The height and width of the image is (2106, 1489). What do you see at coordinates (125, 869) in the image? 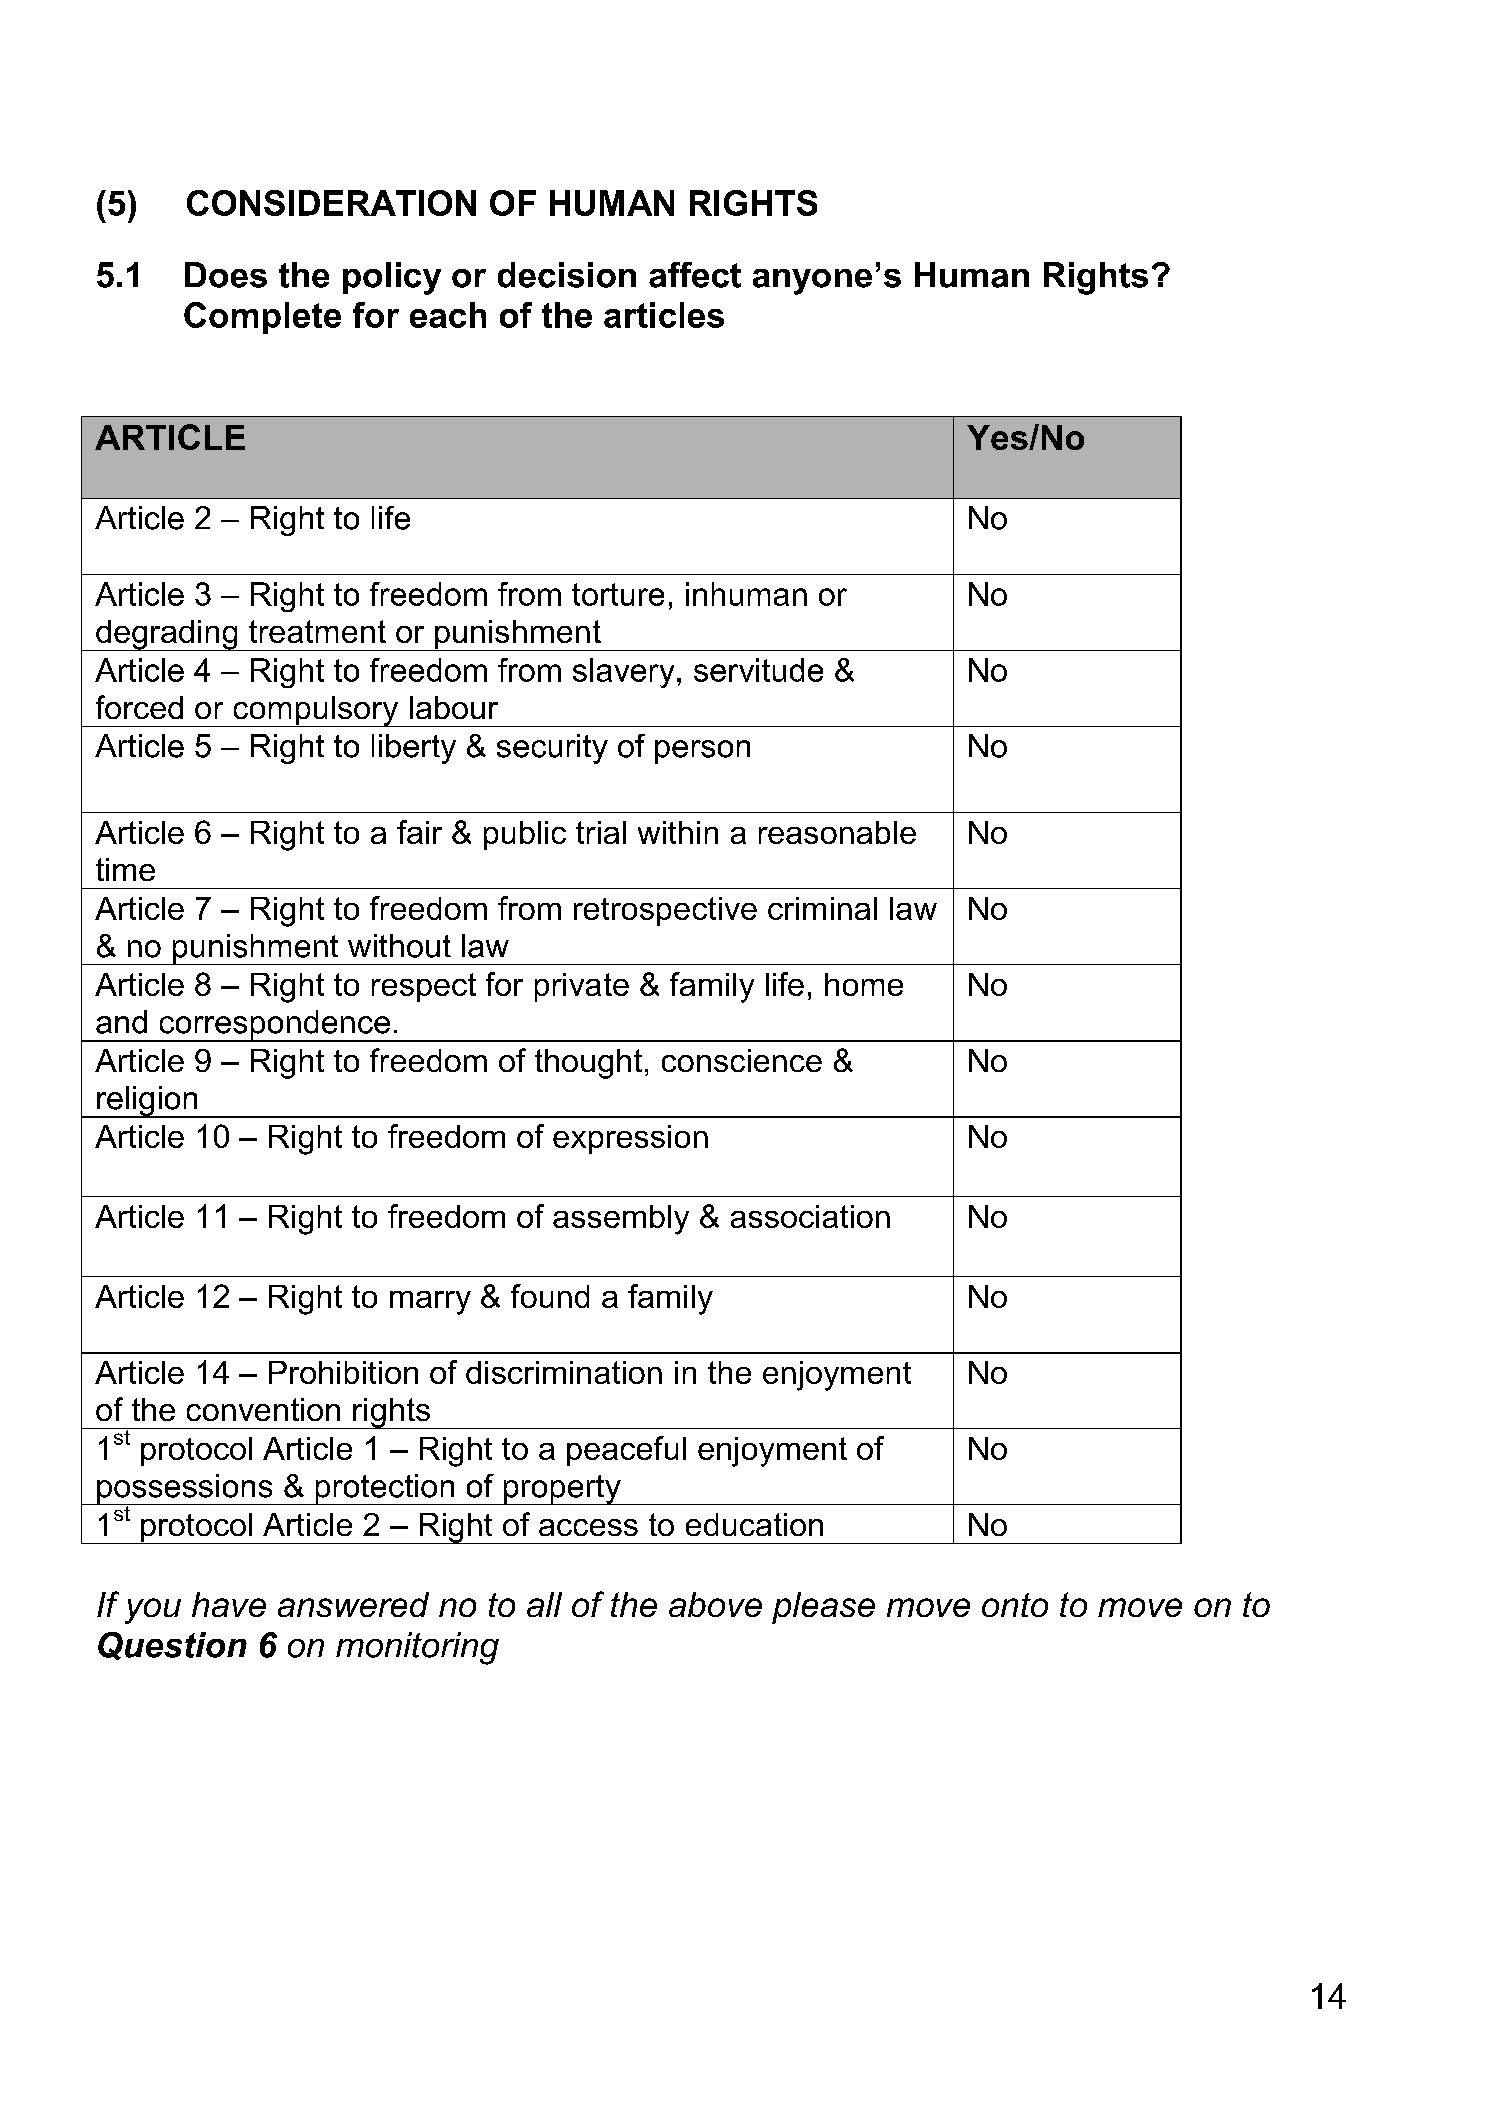
I see `time` at bounding box center [125, 869].
